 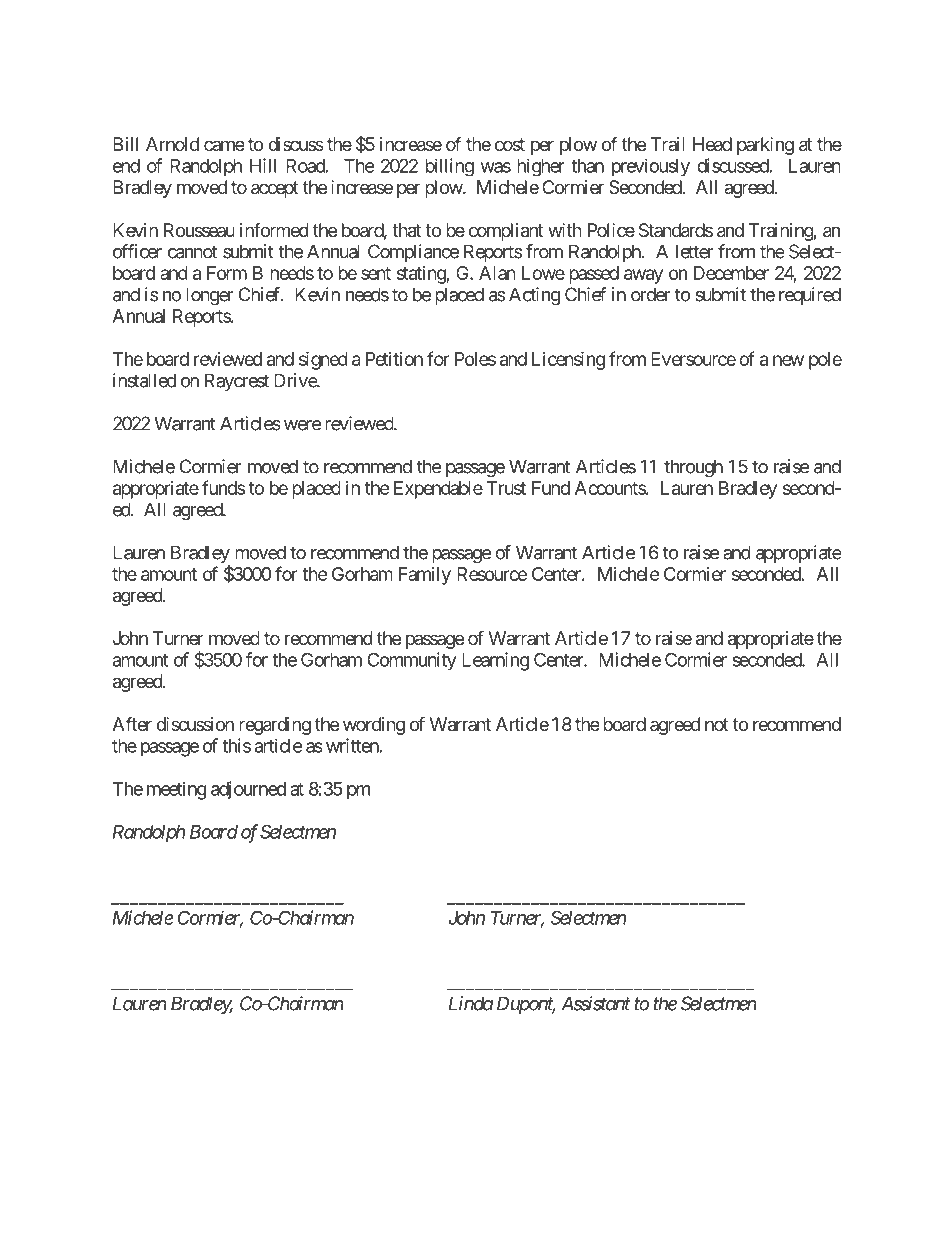 I want to click on Linda, so click(x=471, y=1003).
